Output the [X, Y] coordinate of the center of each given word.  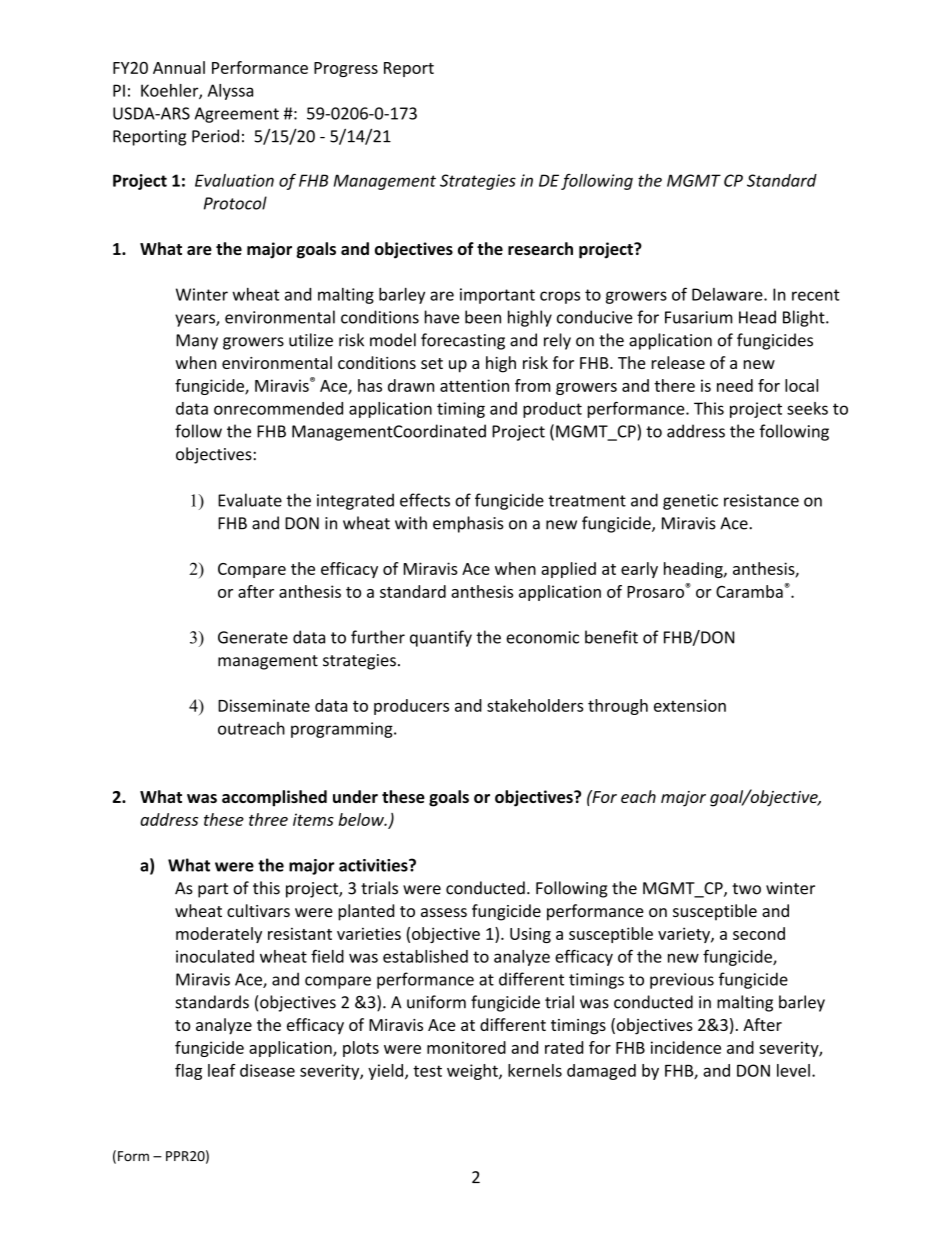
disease [267, 1070]
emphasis [468, 524]
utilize [311, 340]
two [746, 889]
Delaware [728, 294]
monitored [466, 1047]
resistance [761, 500]
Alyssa [230, 92]
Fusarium [698, 317]
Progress [346, 69]
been [483, 317]
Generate [253, 637]
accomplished [274, 798]
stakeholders [535, 705]
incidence [686, 1047]
